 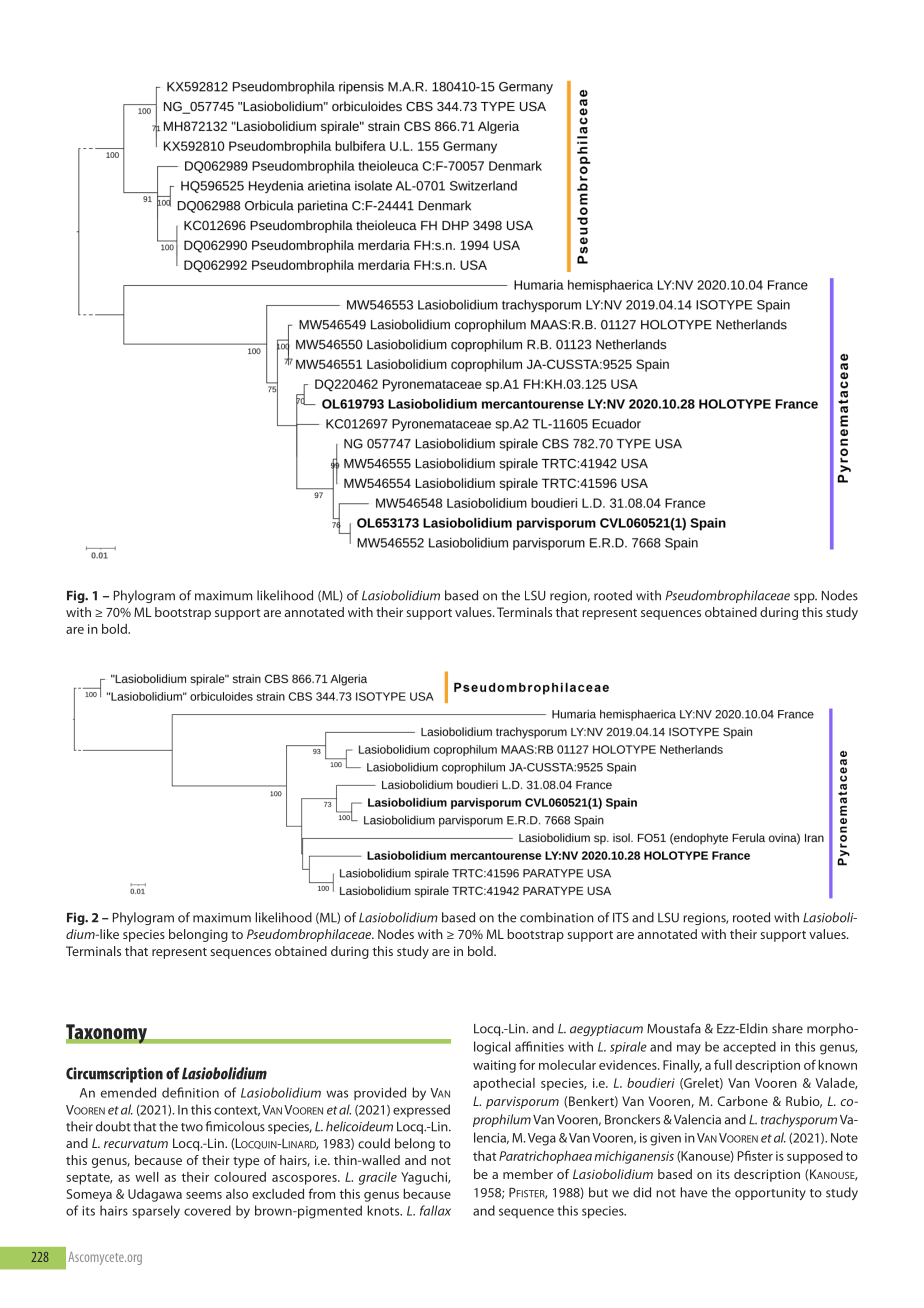 What do you see at coordinates (528, 1174) in the document?
I see `member` at bounding box center [528, 1174].
